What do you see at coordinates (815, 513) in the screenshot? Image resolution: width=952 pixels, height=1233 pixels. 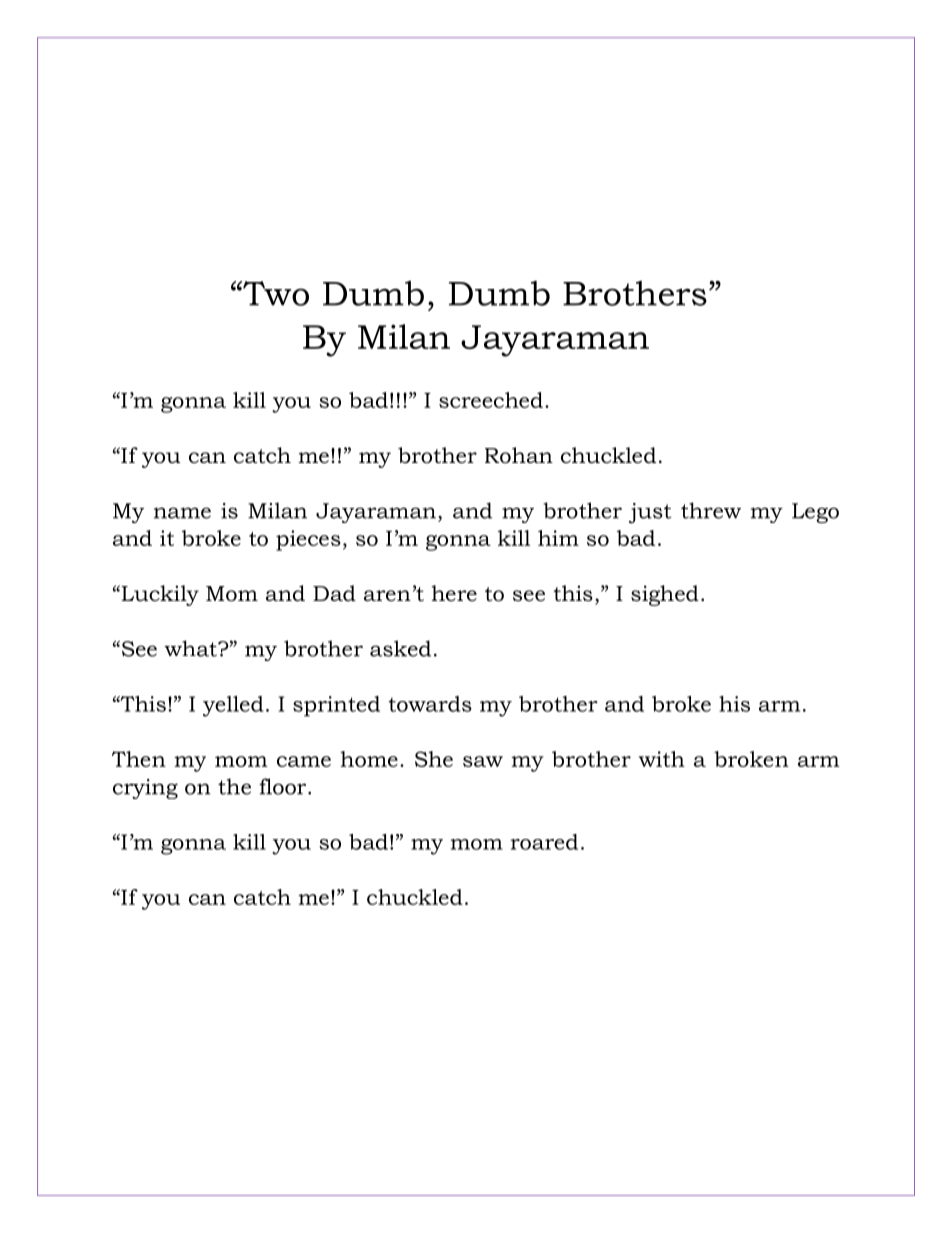 I see `Lego` at bounding box center [815, 513].
